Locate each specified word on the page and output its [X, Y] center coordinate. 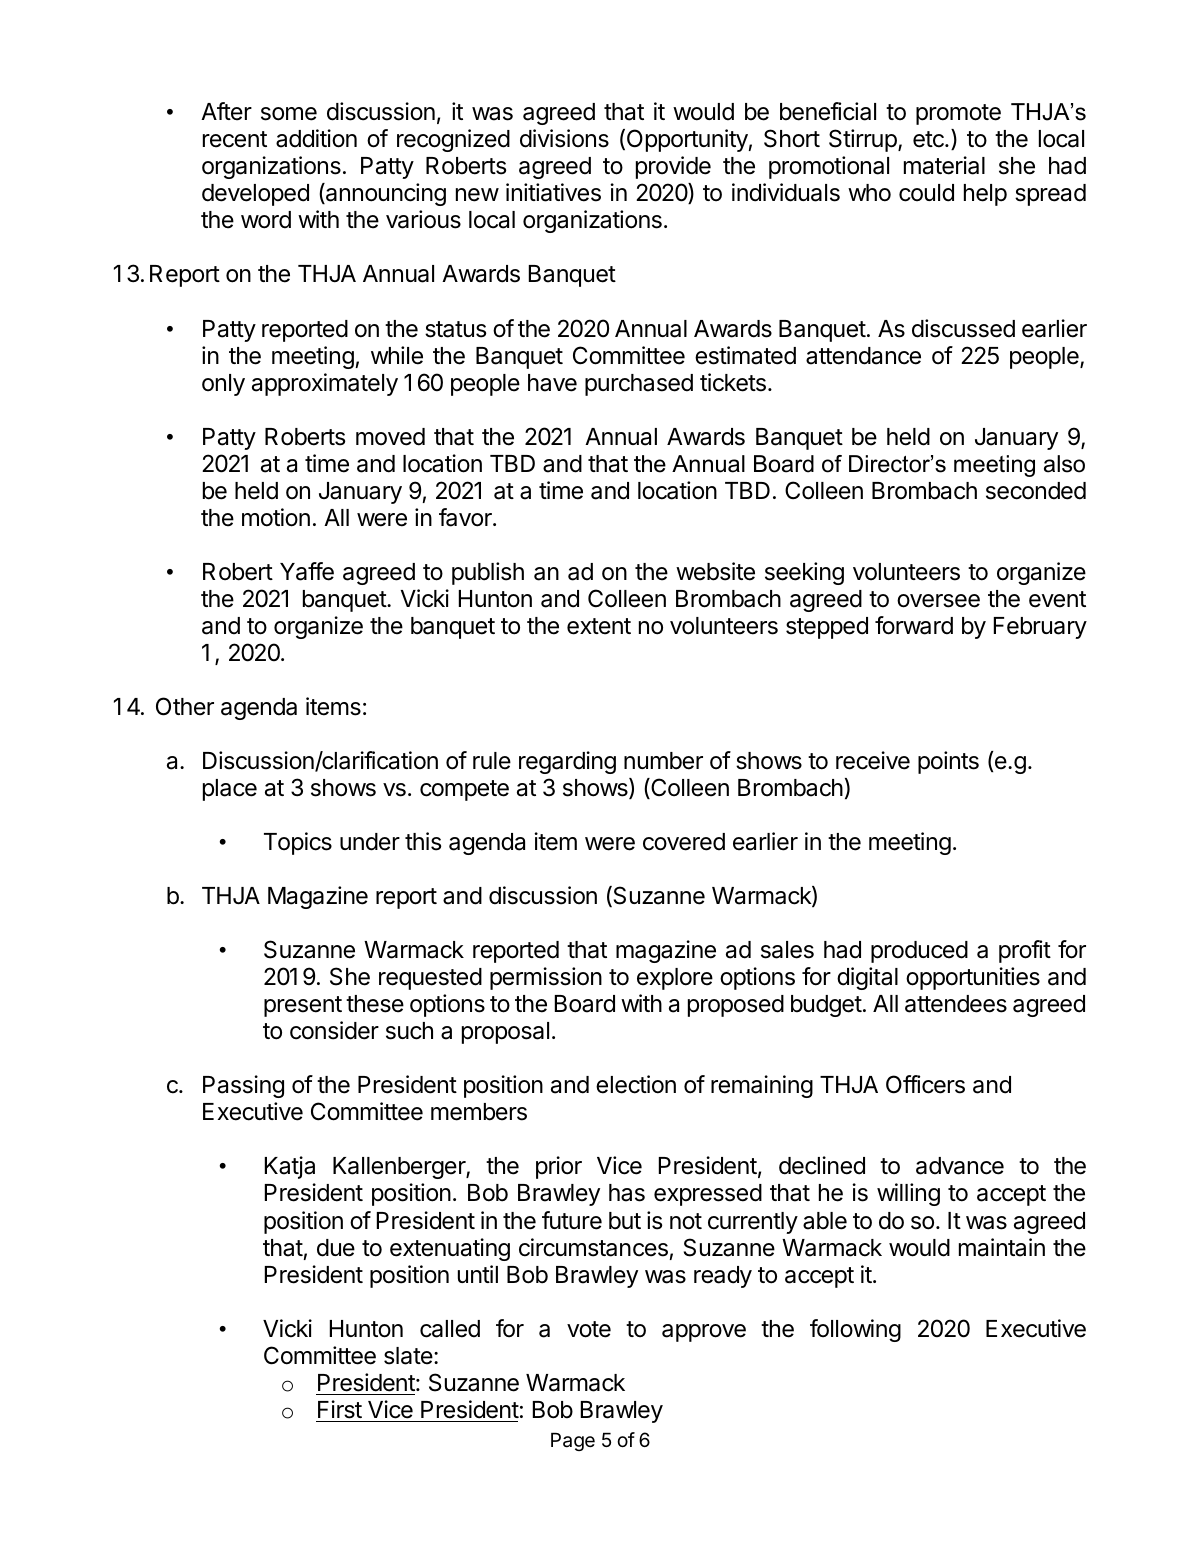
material [944, 165]
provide [673, 167]
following [855, 1330]
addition [316, 138]
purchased [639, 385]
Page [573, 1442]
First [340, 1409]
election [636, 1084]
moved [390, 437]
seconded [1036, 491]
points [948, 762]
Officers [925, 1084]
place [230, 790]
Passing [243, 1086]
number [663, 761]
